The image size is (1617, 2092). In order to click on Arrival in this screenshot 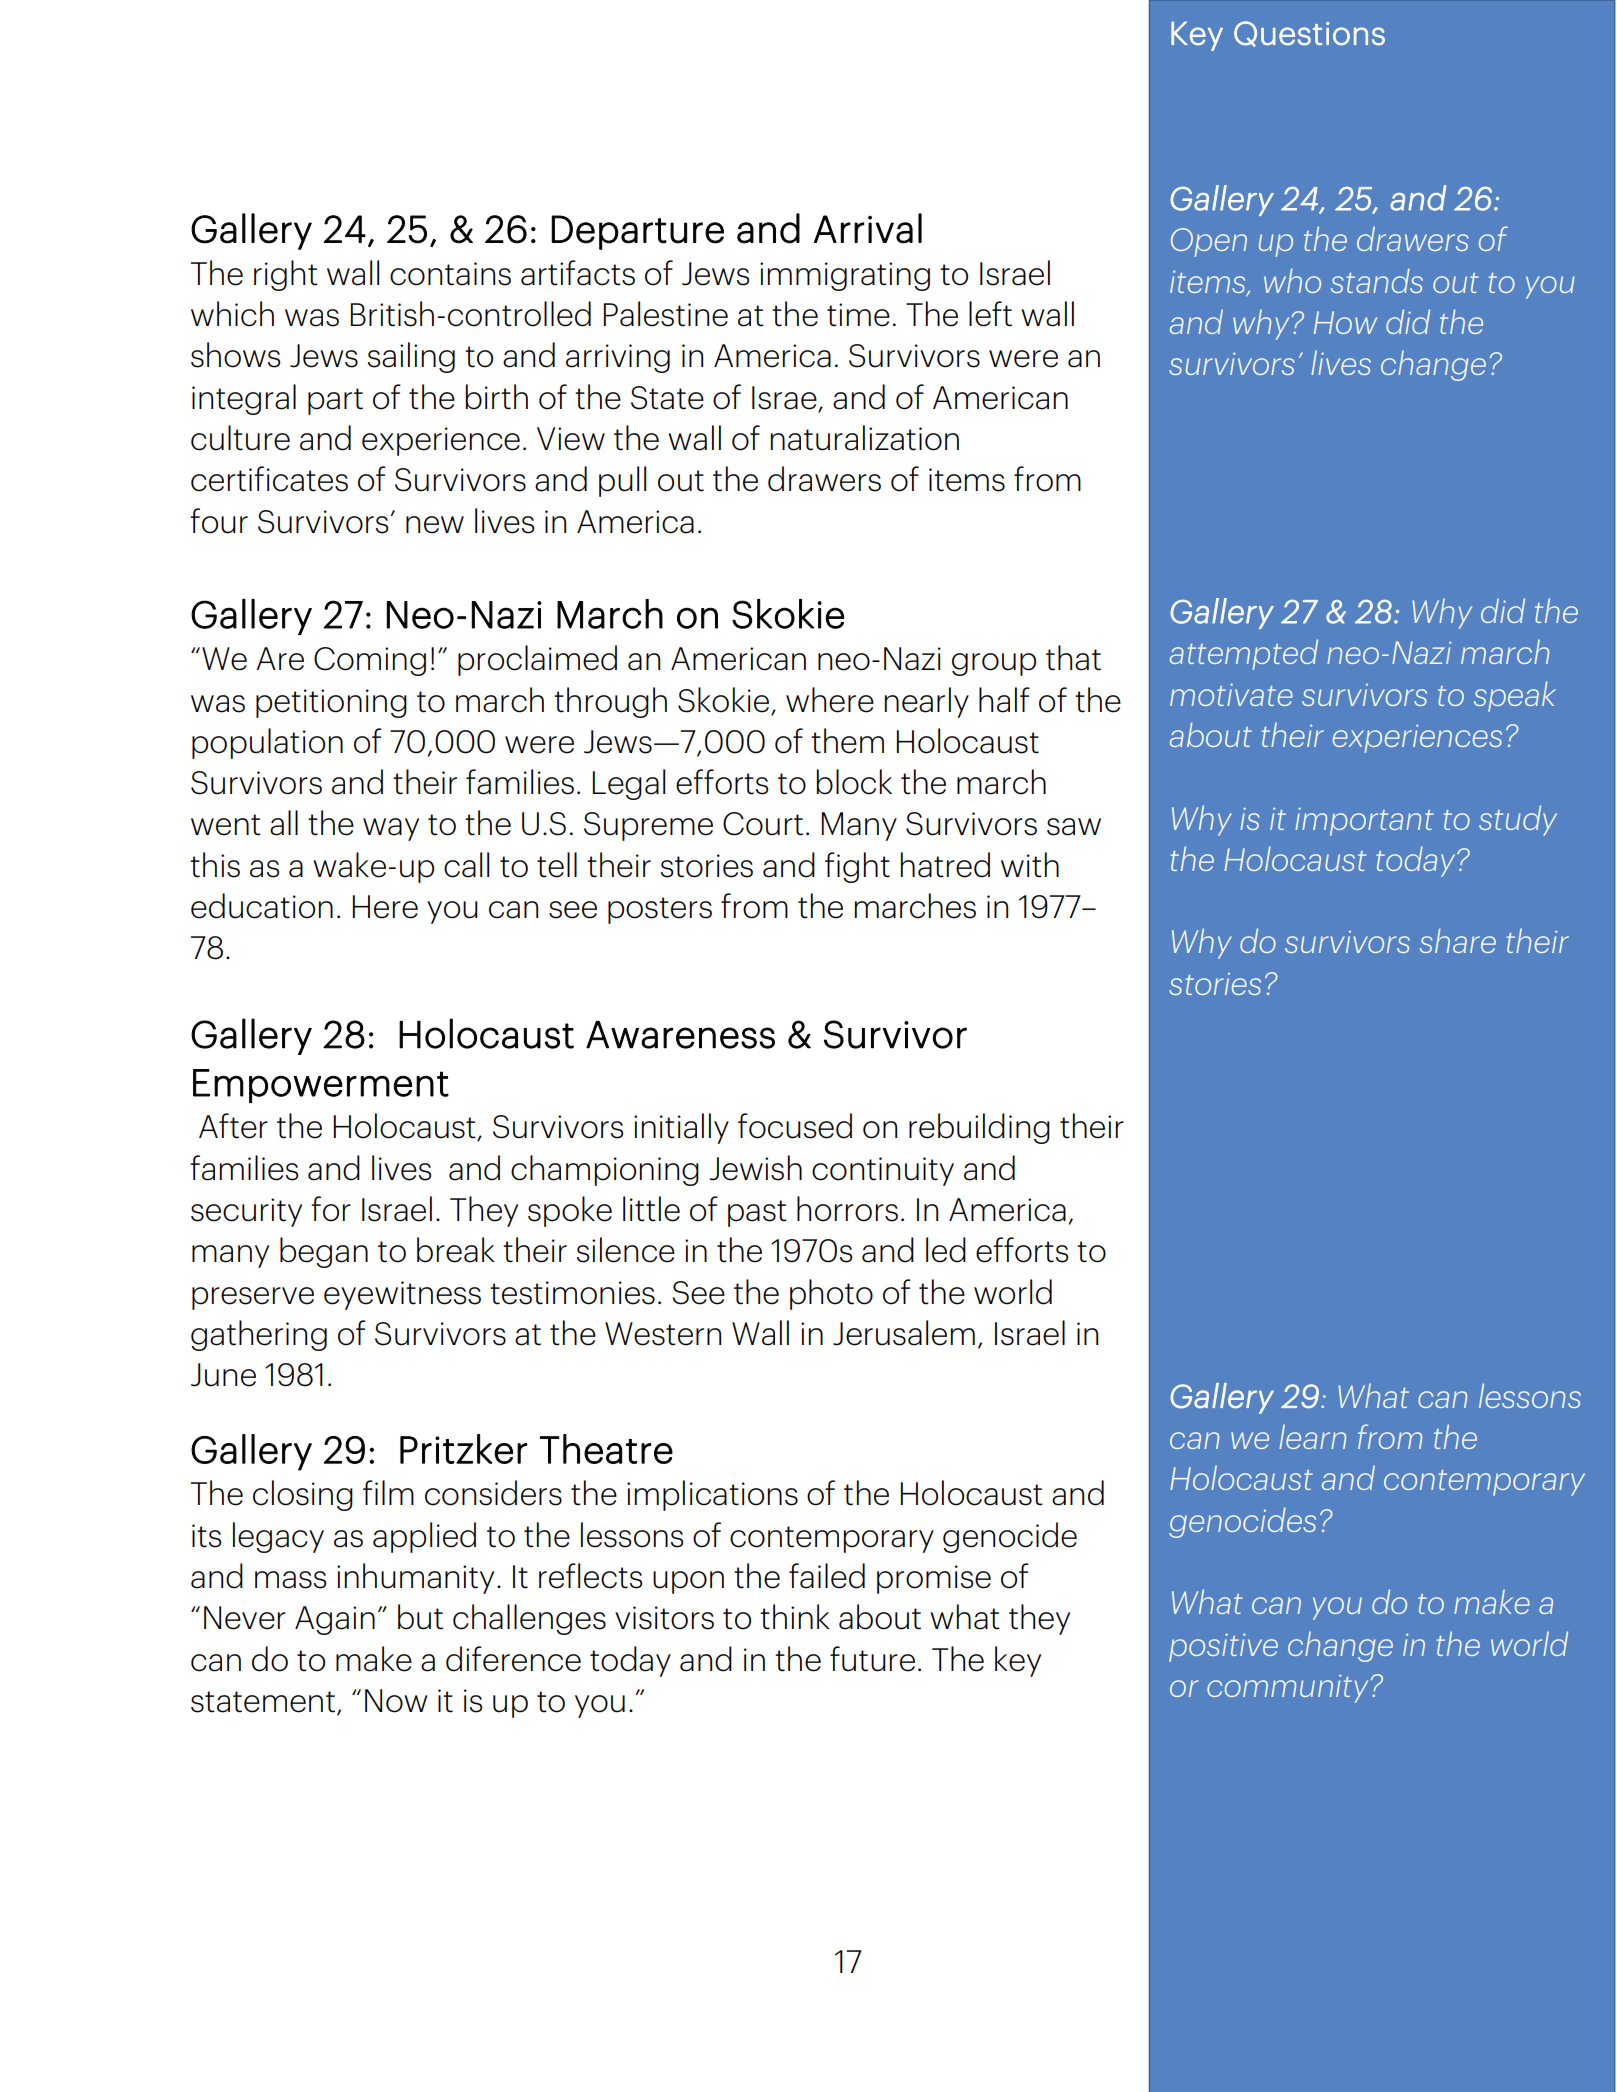, I will do `click(868, 228)`.
